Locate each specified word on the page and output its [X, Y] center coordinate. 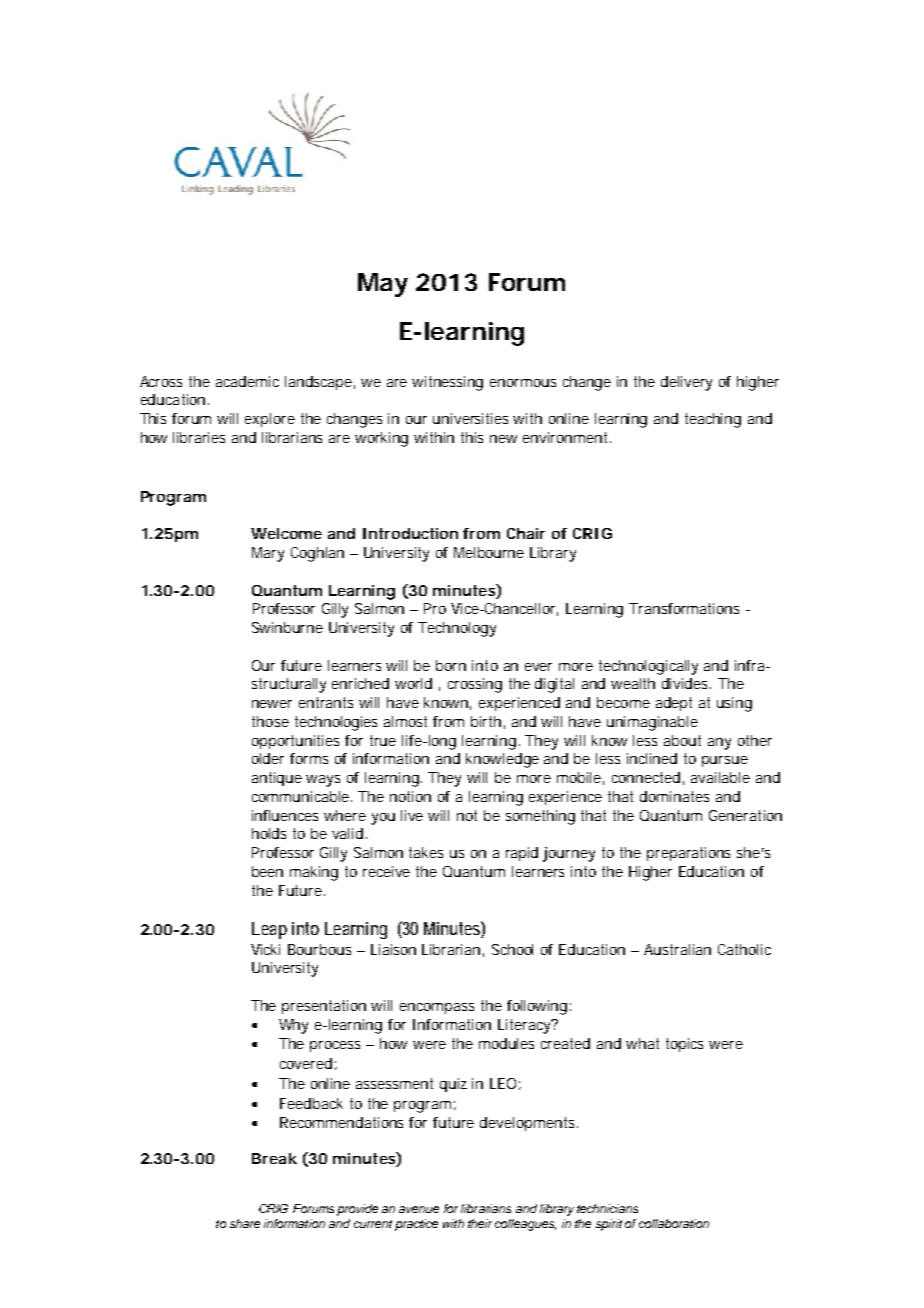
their [480, 1223]
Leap [269, 930]
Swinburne [287, 627]
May [383, 285]
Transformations [684, 608]
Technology [457, 629]
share [245, 1223]
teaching [713, 420]
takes [426, 852]
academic [247, 381]
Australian [677, 949]
